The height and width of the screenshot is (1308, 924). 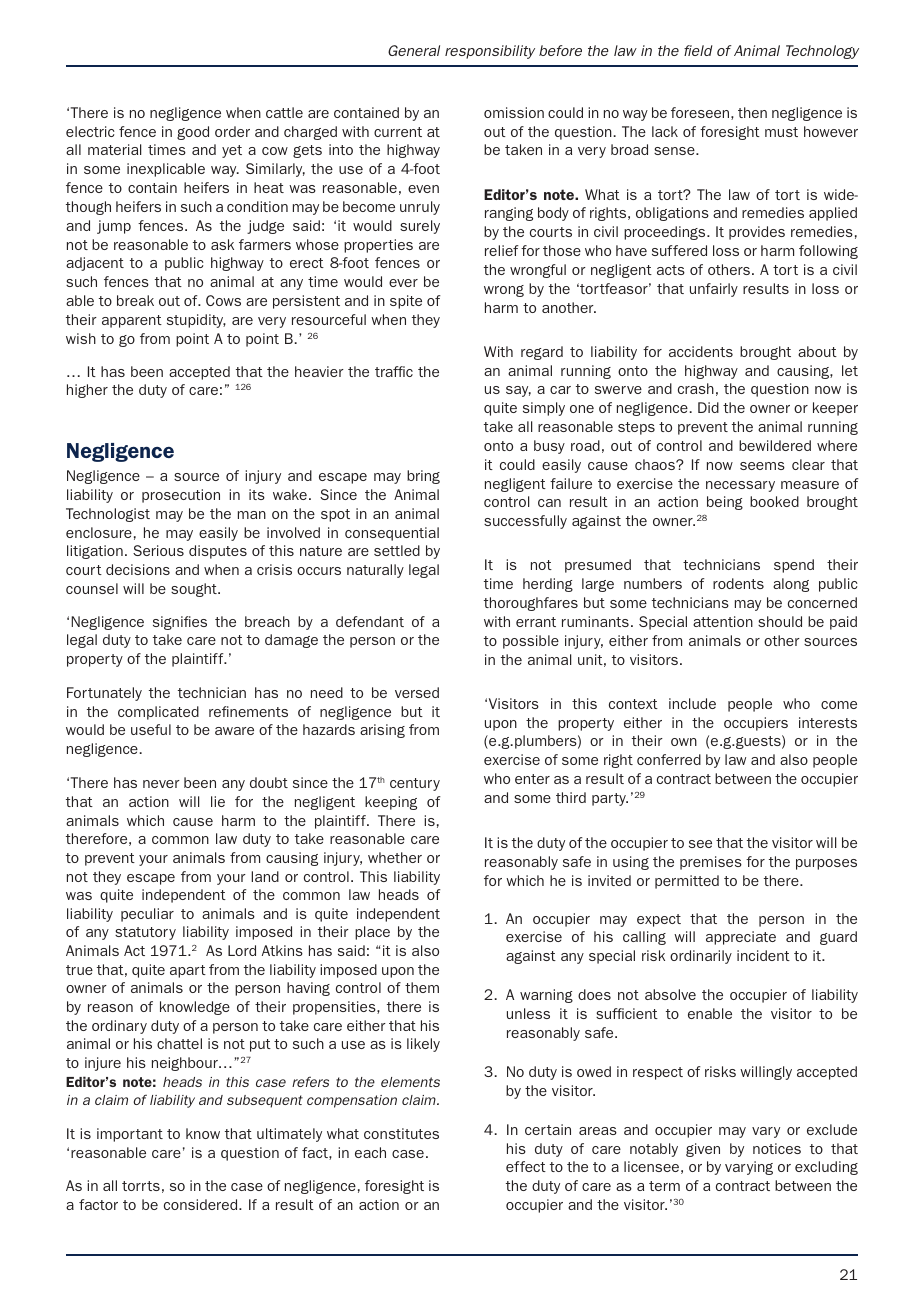 I want to click on good, so click(x=193, y=133).
